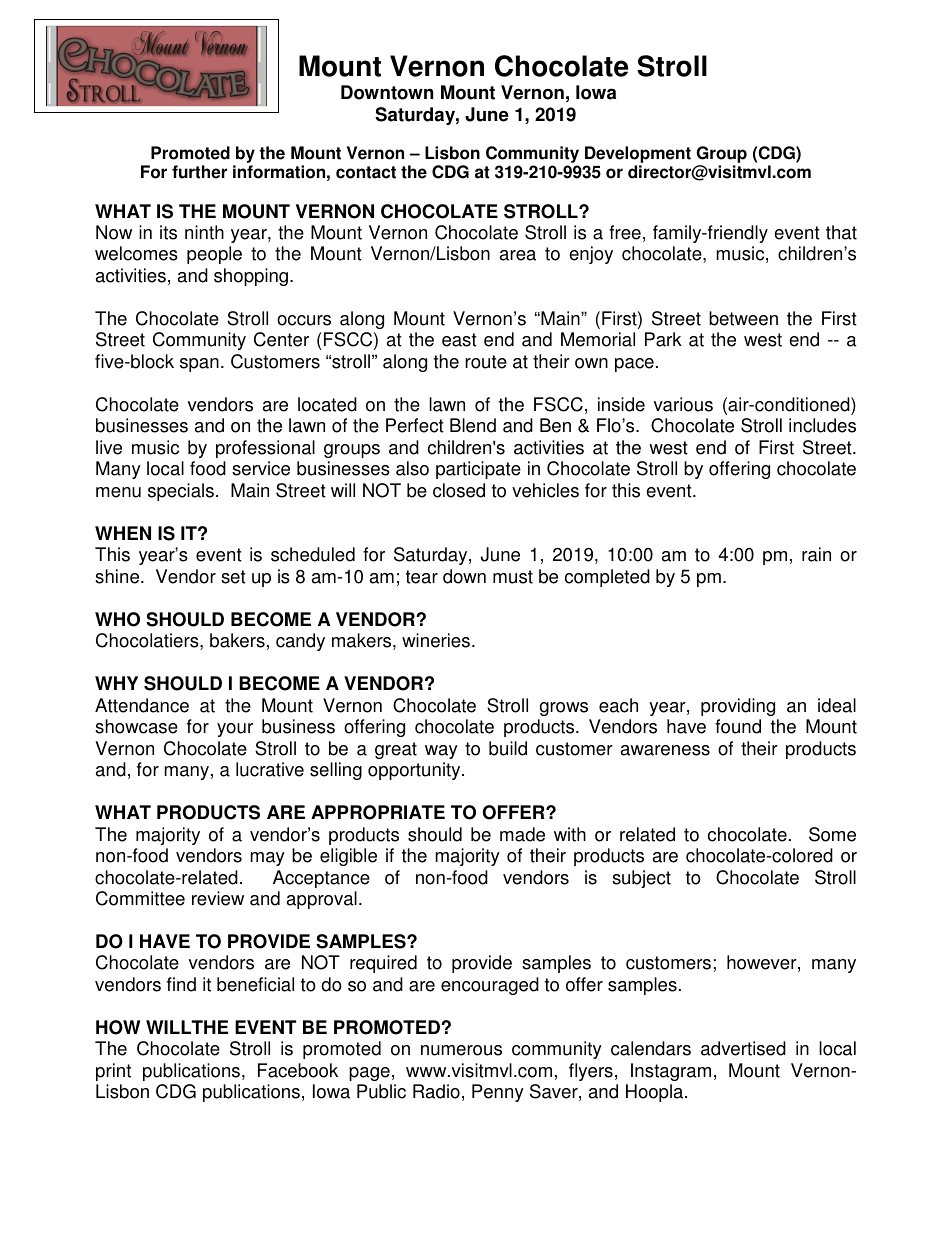 This screenshot has height=1233, width=952. Describe the element at coordinates (522, 834) in the screenshot. I see `made` at that location.
